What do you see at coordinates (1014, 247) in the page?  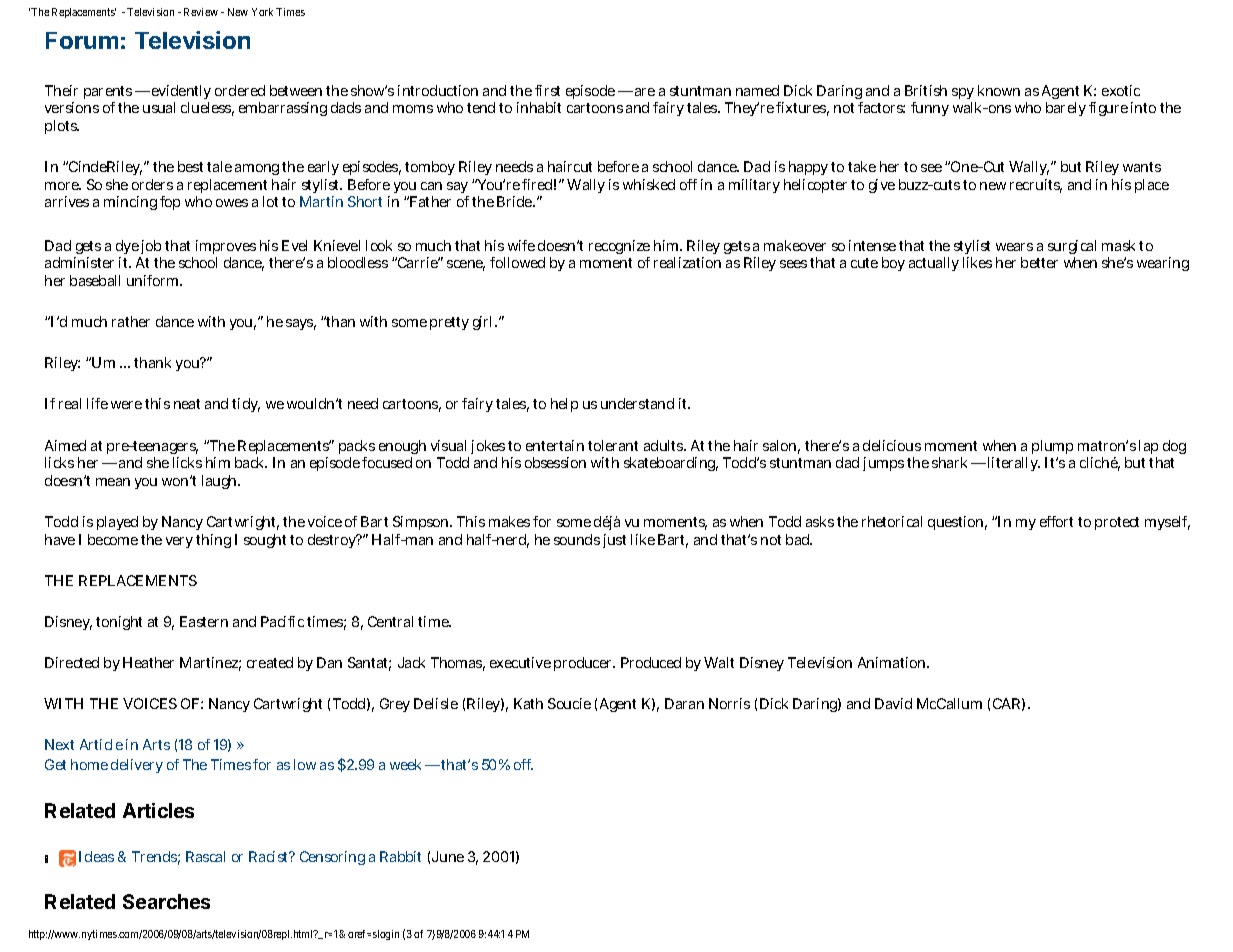 I see `wears` at bounding box center [1014, 247].
